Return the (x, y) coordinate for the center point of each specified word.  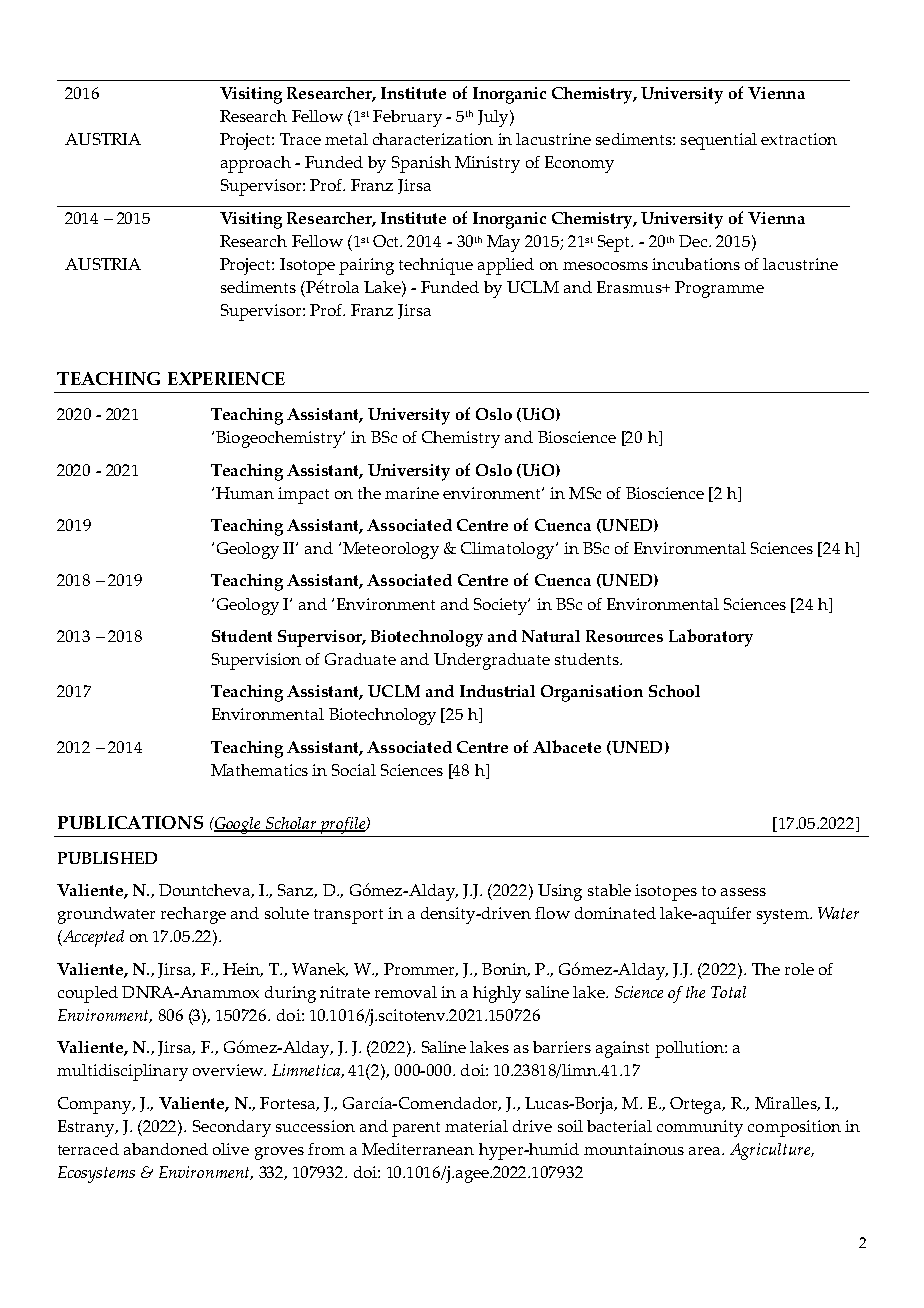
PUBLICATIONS (130, 822)
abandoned (166, 1149)
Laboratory (711, 638)
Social (354, 770)
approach (256, 164)
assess (743, 892)
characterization (433, 139)
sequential (719, 141)
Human (245, 493)
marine (412, 493)
